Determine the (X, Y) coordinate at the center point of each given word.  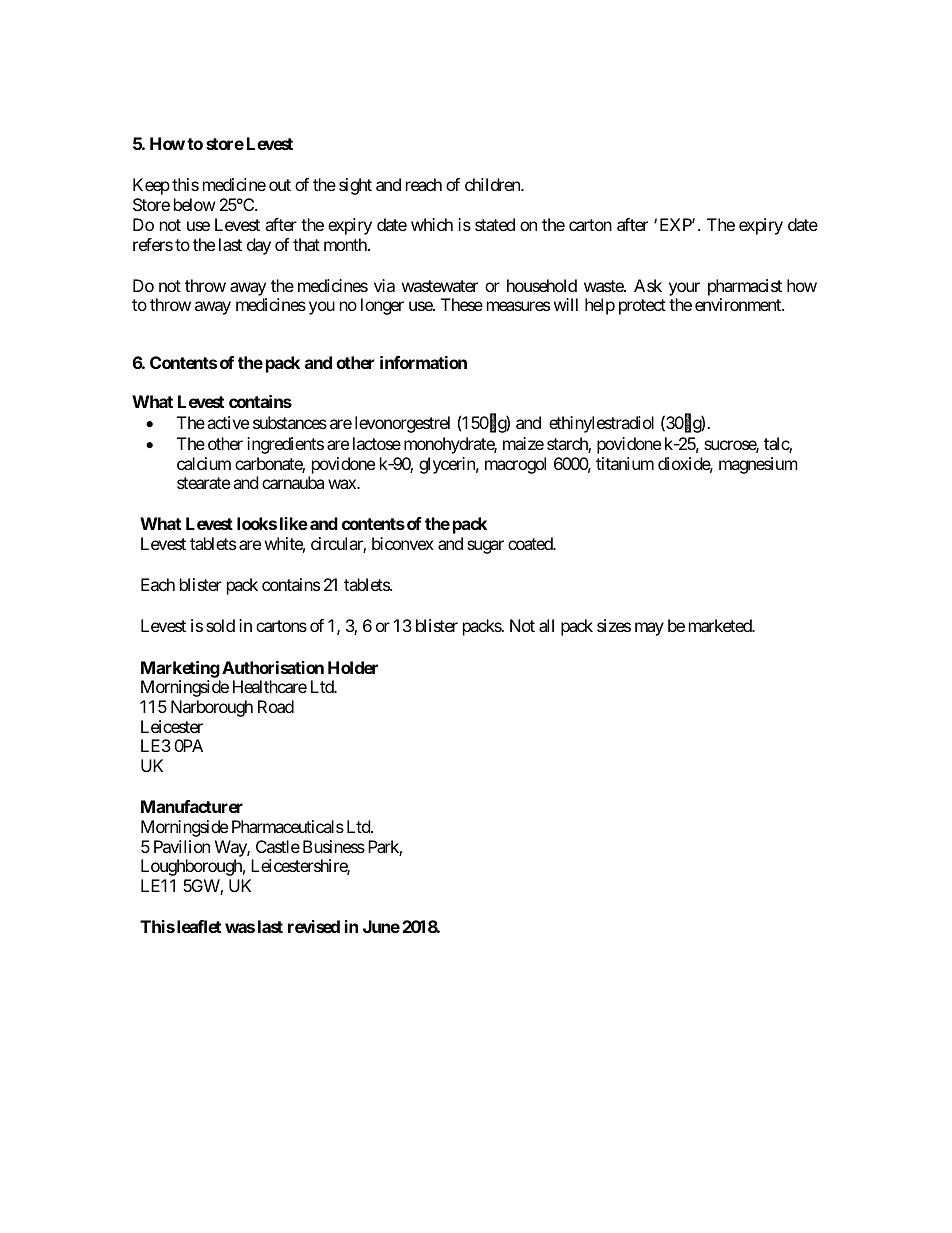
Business (334, 846)
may (649, 629)
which (432, 224)
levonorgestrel (402, 424)
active (228, 422)
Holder (353, 667)
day (259, 246)
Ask (648, 285)
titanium (625, 463)
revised (314, 926)
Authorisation (273, 667)
